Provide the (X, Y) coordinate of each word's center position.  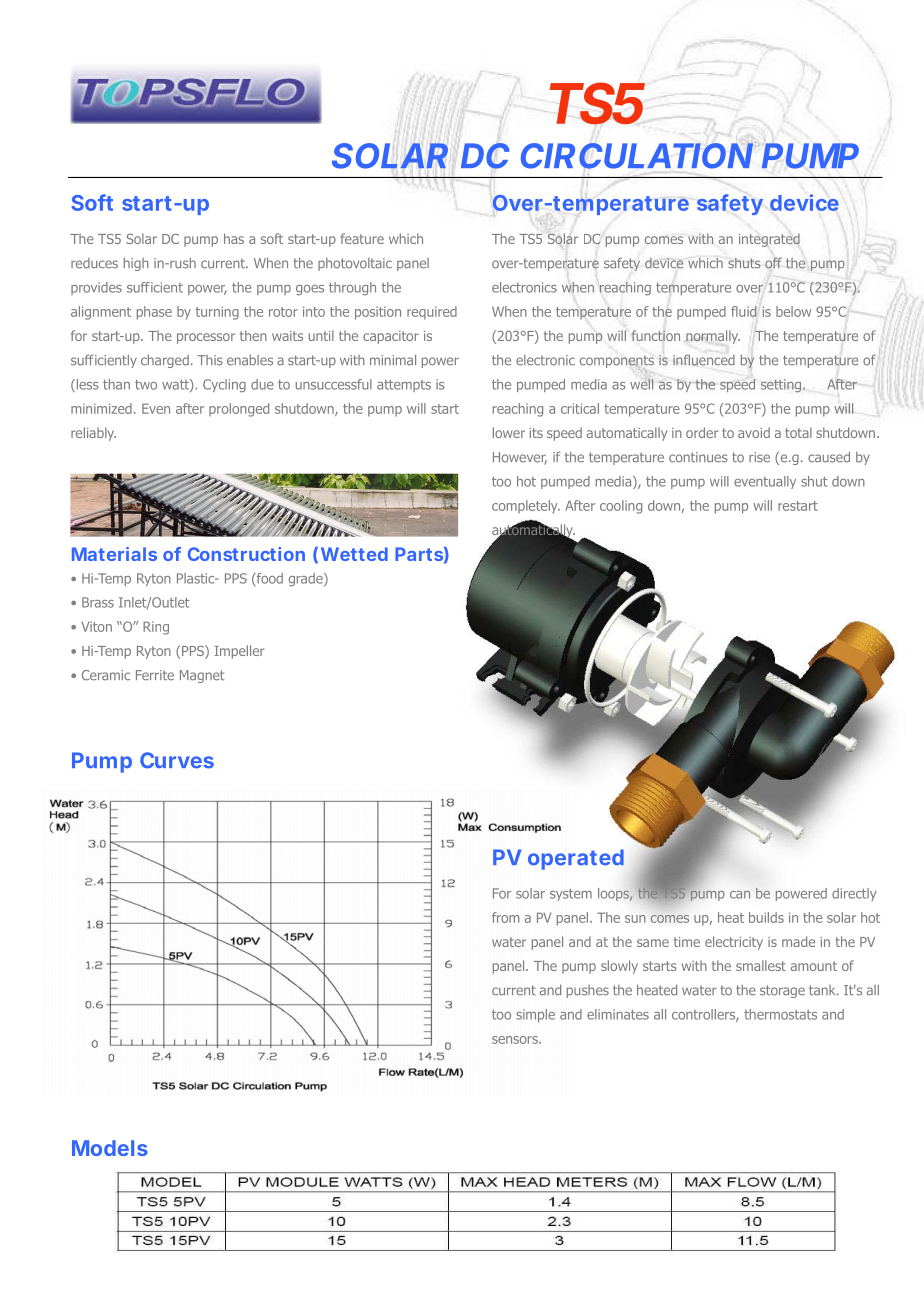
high (136, 264)
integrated (769, 240)
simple (535, 1015)
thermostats (780, 1014)
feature (362, 238)
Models (110, 1148)
